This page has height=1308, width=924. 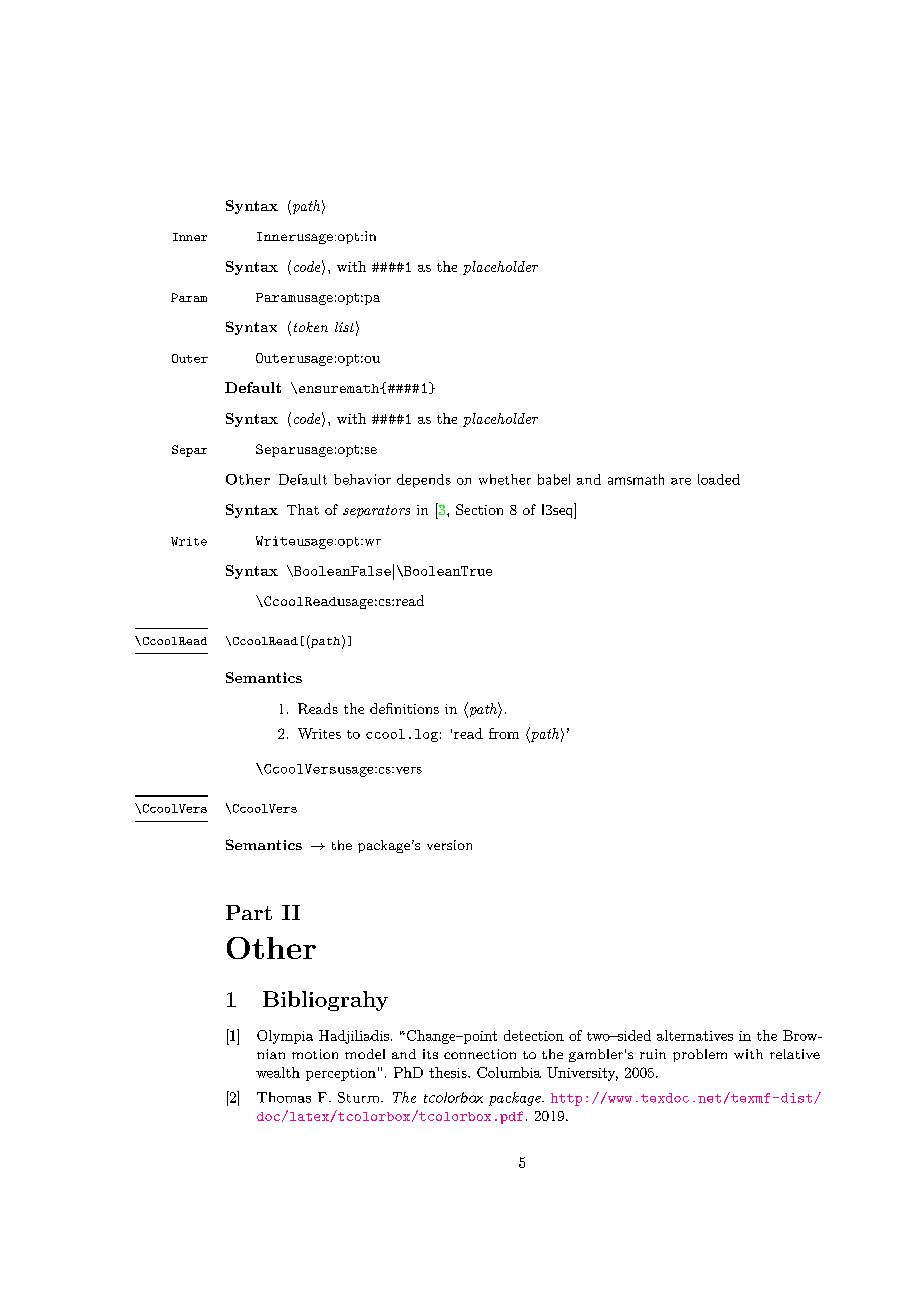 I want to click on whether, so click(x=505, y=479).
